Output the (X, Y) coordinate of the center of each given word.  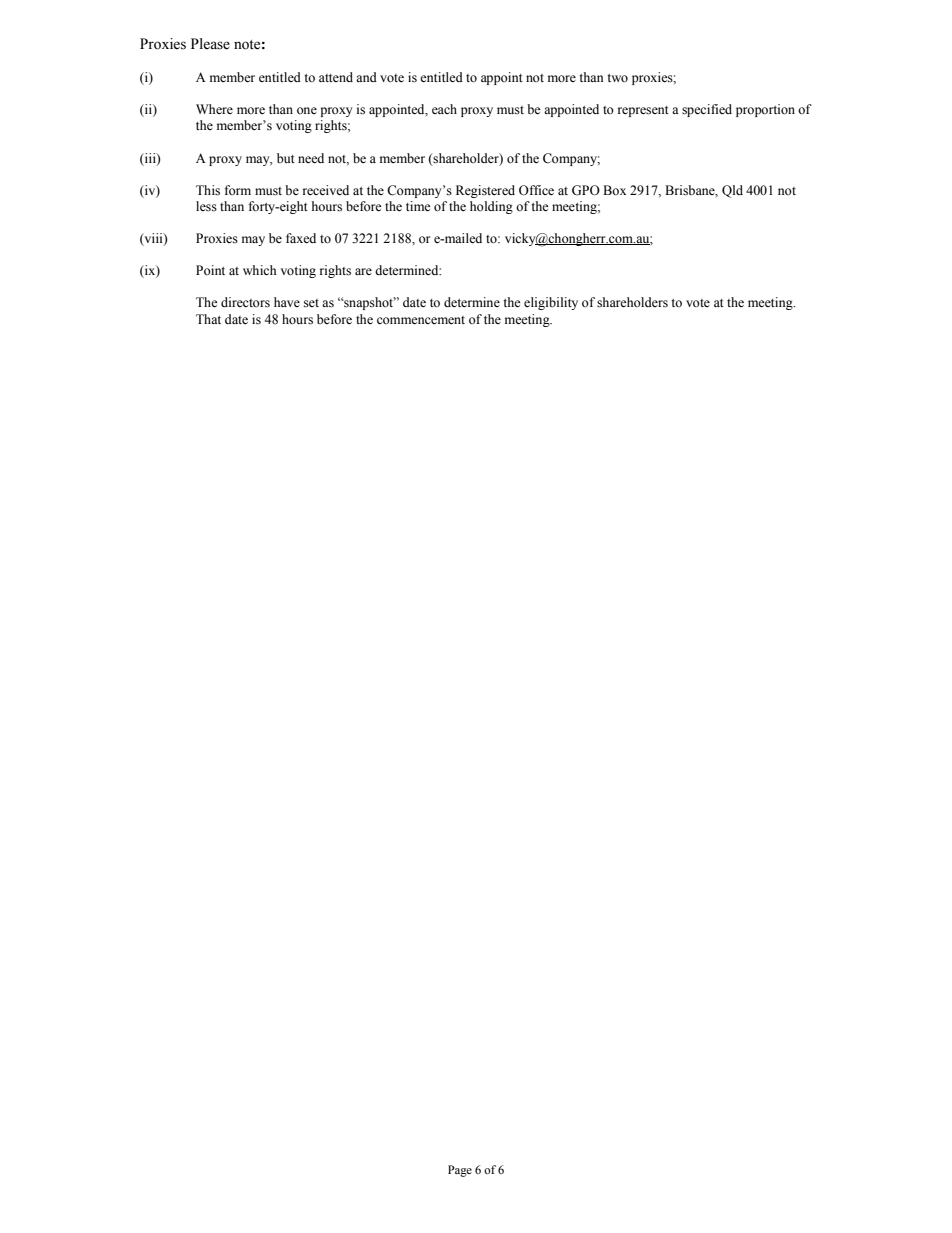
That (208, 319)
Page (460, 1171)
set (311, 303)
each (444, 109)
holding (491, 207)
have (287, 302)
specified (707, 110)
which (259, 270)
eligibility (551, 303)
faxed (301, 238)
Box (614, 190)
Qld (732, 191)
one (307, 110)
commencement (421, 320)
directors (245, 302)
